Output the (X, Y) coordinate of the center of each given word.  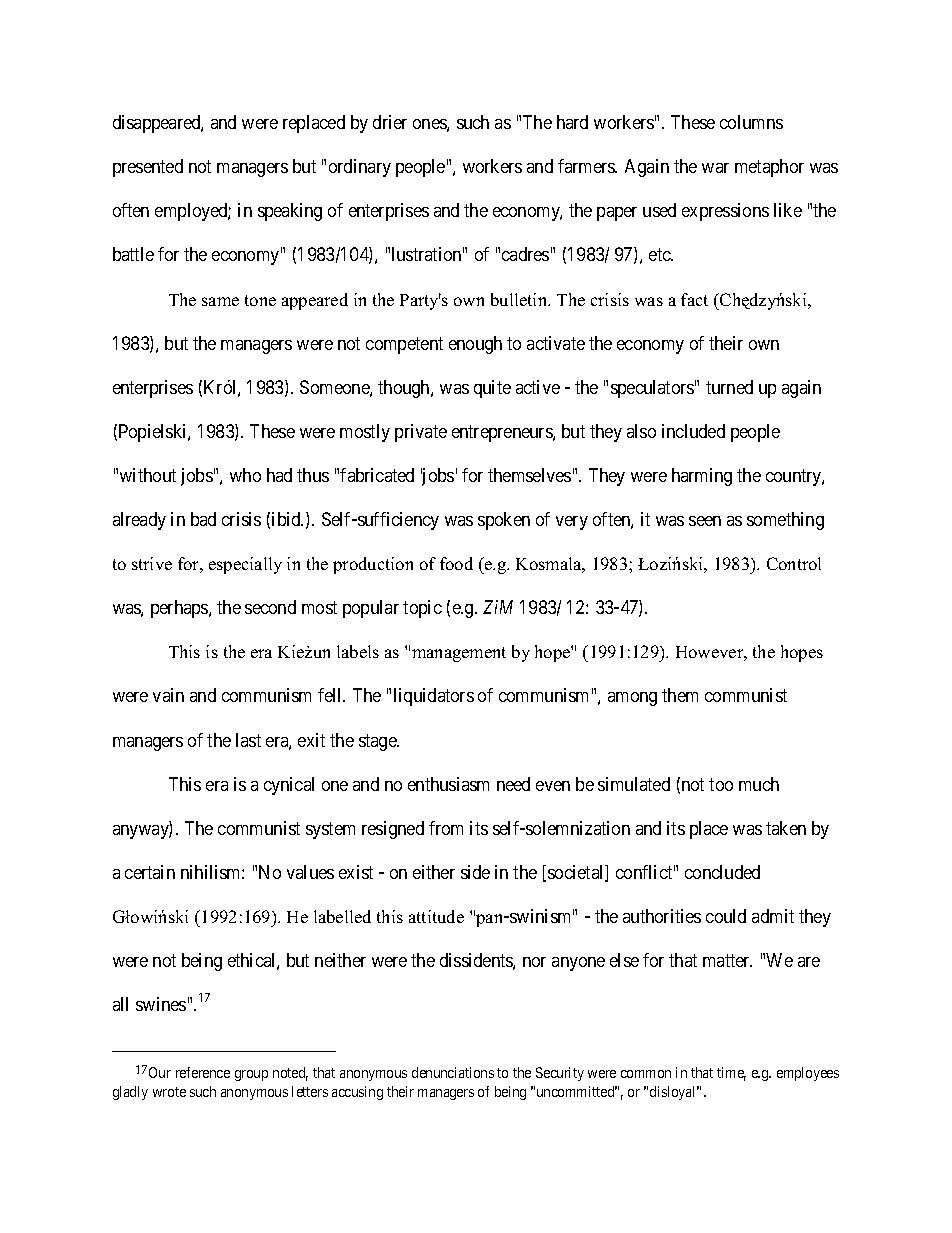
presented (148, 168)
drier (390, 122)
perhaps (180, 609)
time (731, 1074)
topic (422, 609)
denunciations (453, 1072)
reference (203, 1072)
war (715, 168)
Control (794, 563)
